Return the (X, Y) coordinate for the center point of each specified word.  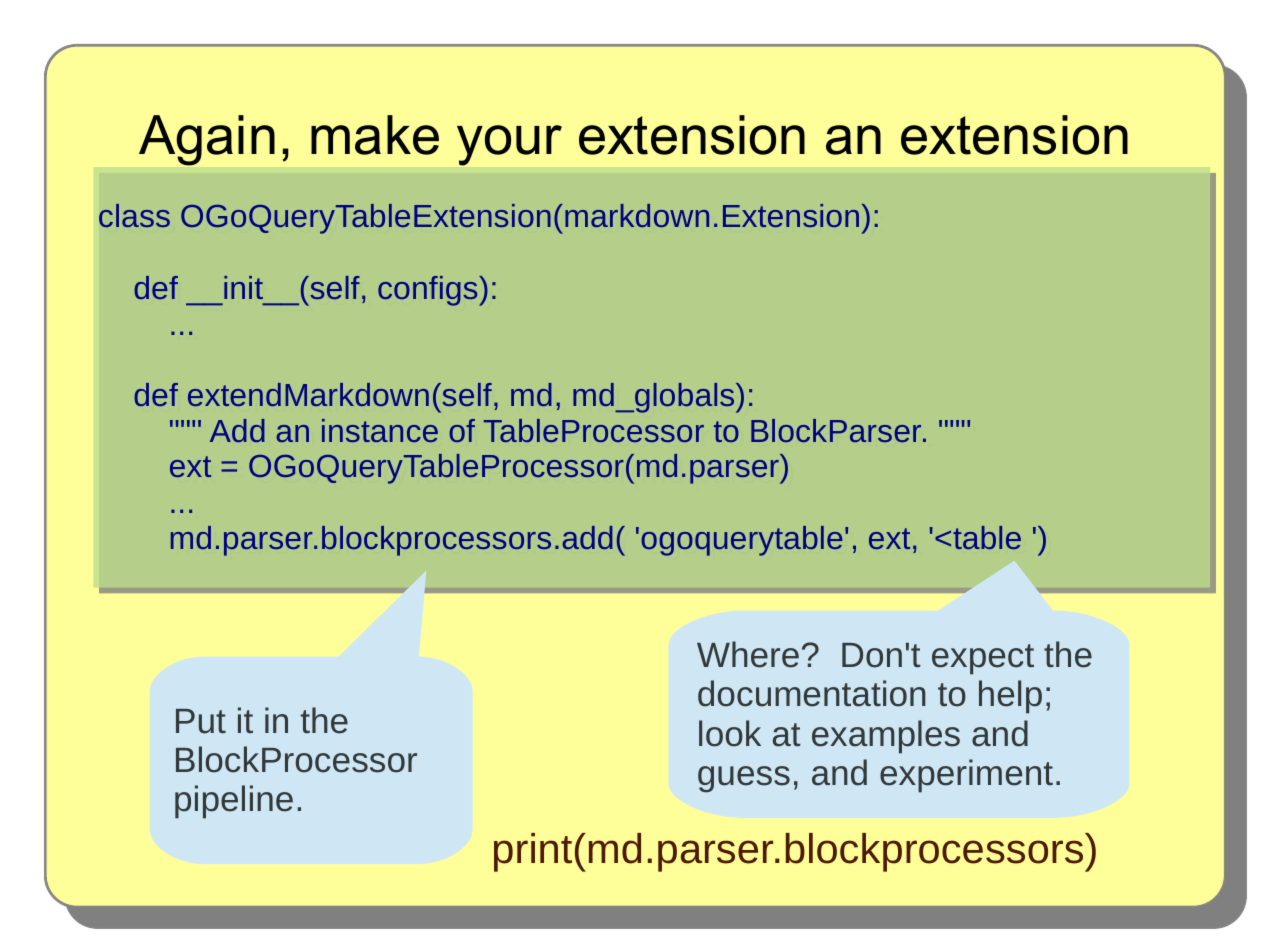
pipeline (234, 802)
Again (207, 140)
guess (744, 779)
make (375, 135)
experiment (966, 776)
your (509, 145)
